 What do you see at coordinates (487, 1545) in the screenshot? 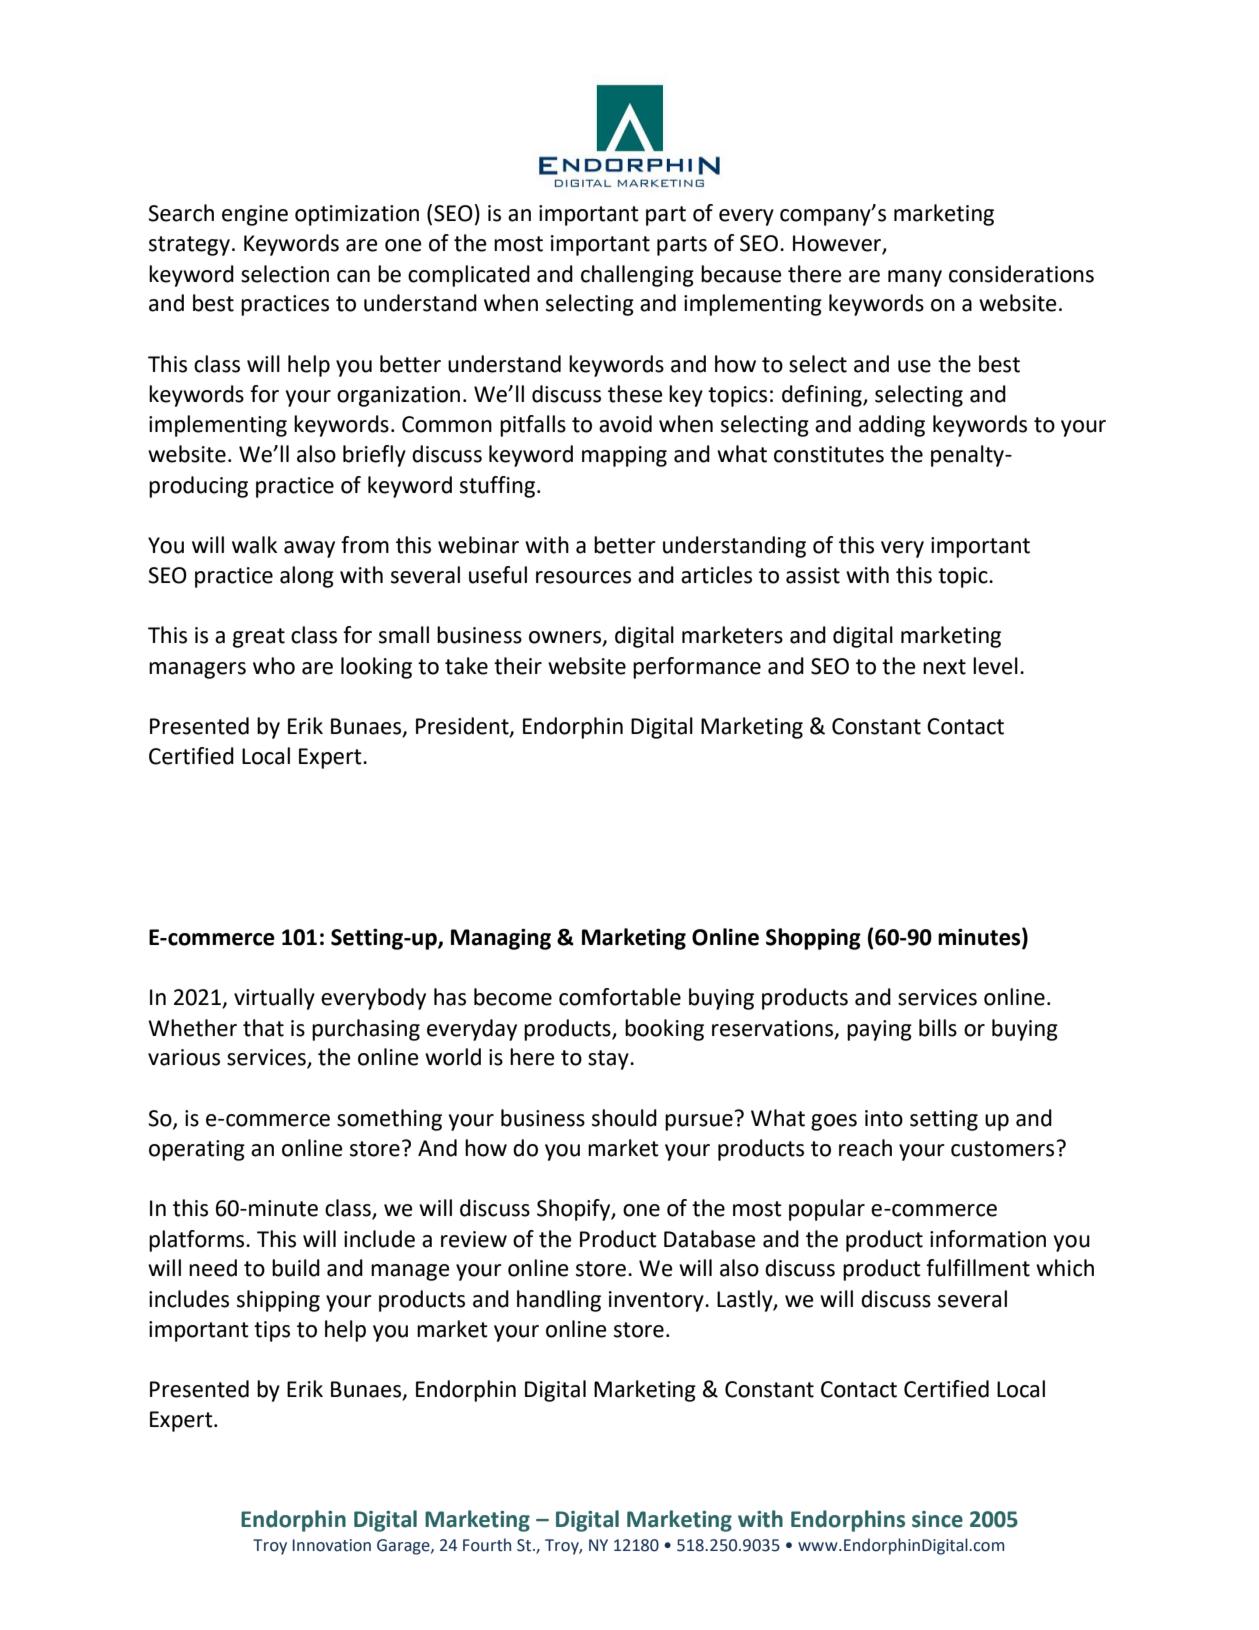
I see `Fourth` at bounding box center [487, 1545].
